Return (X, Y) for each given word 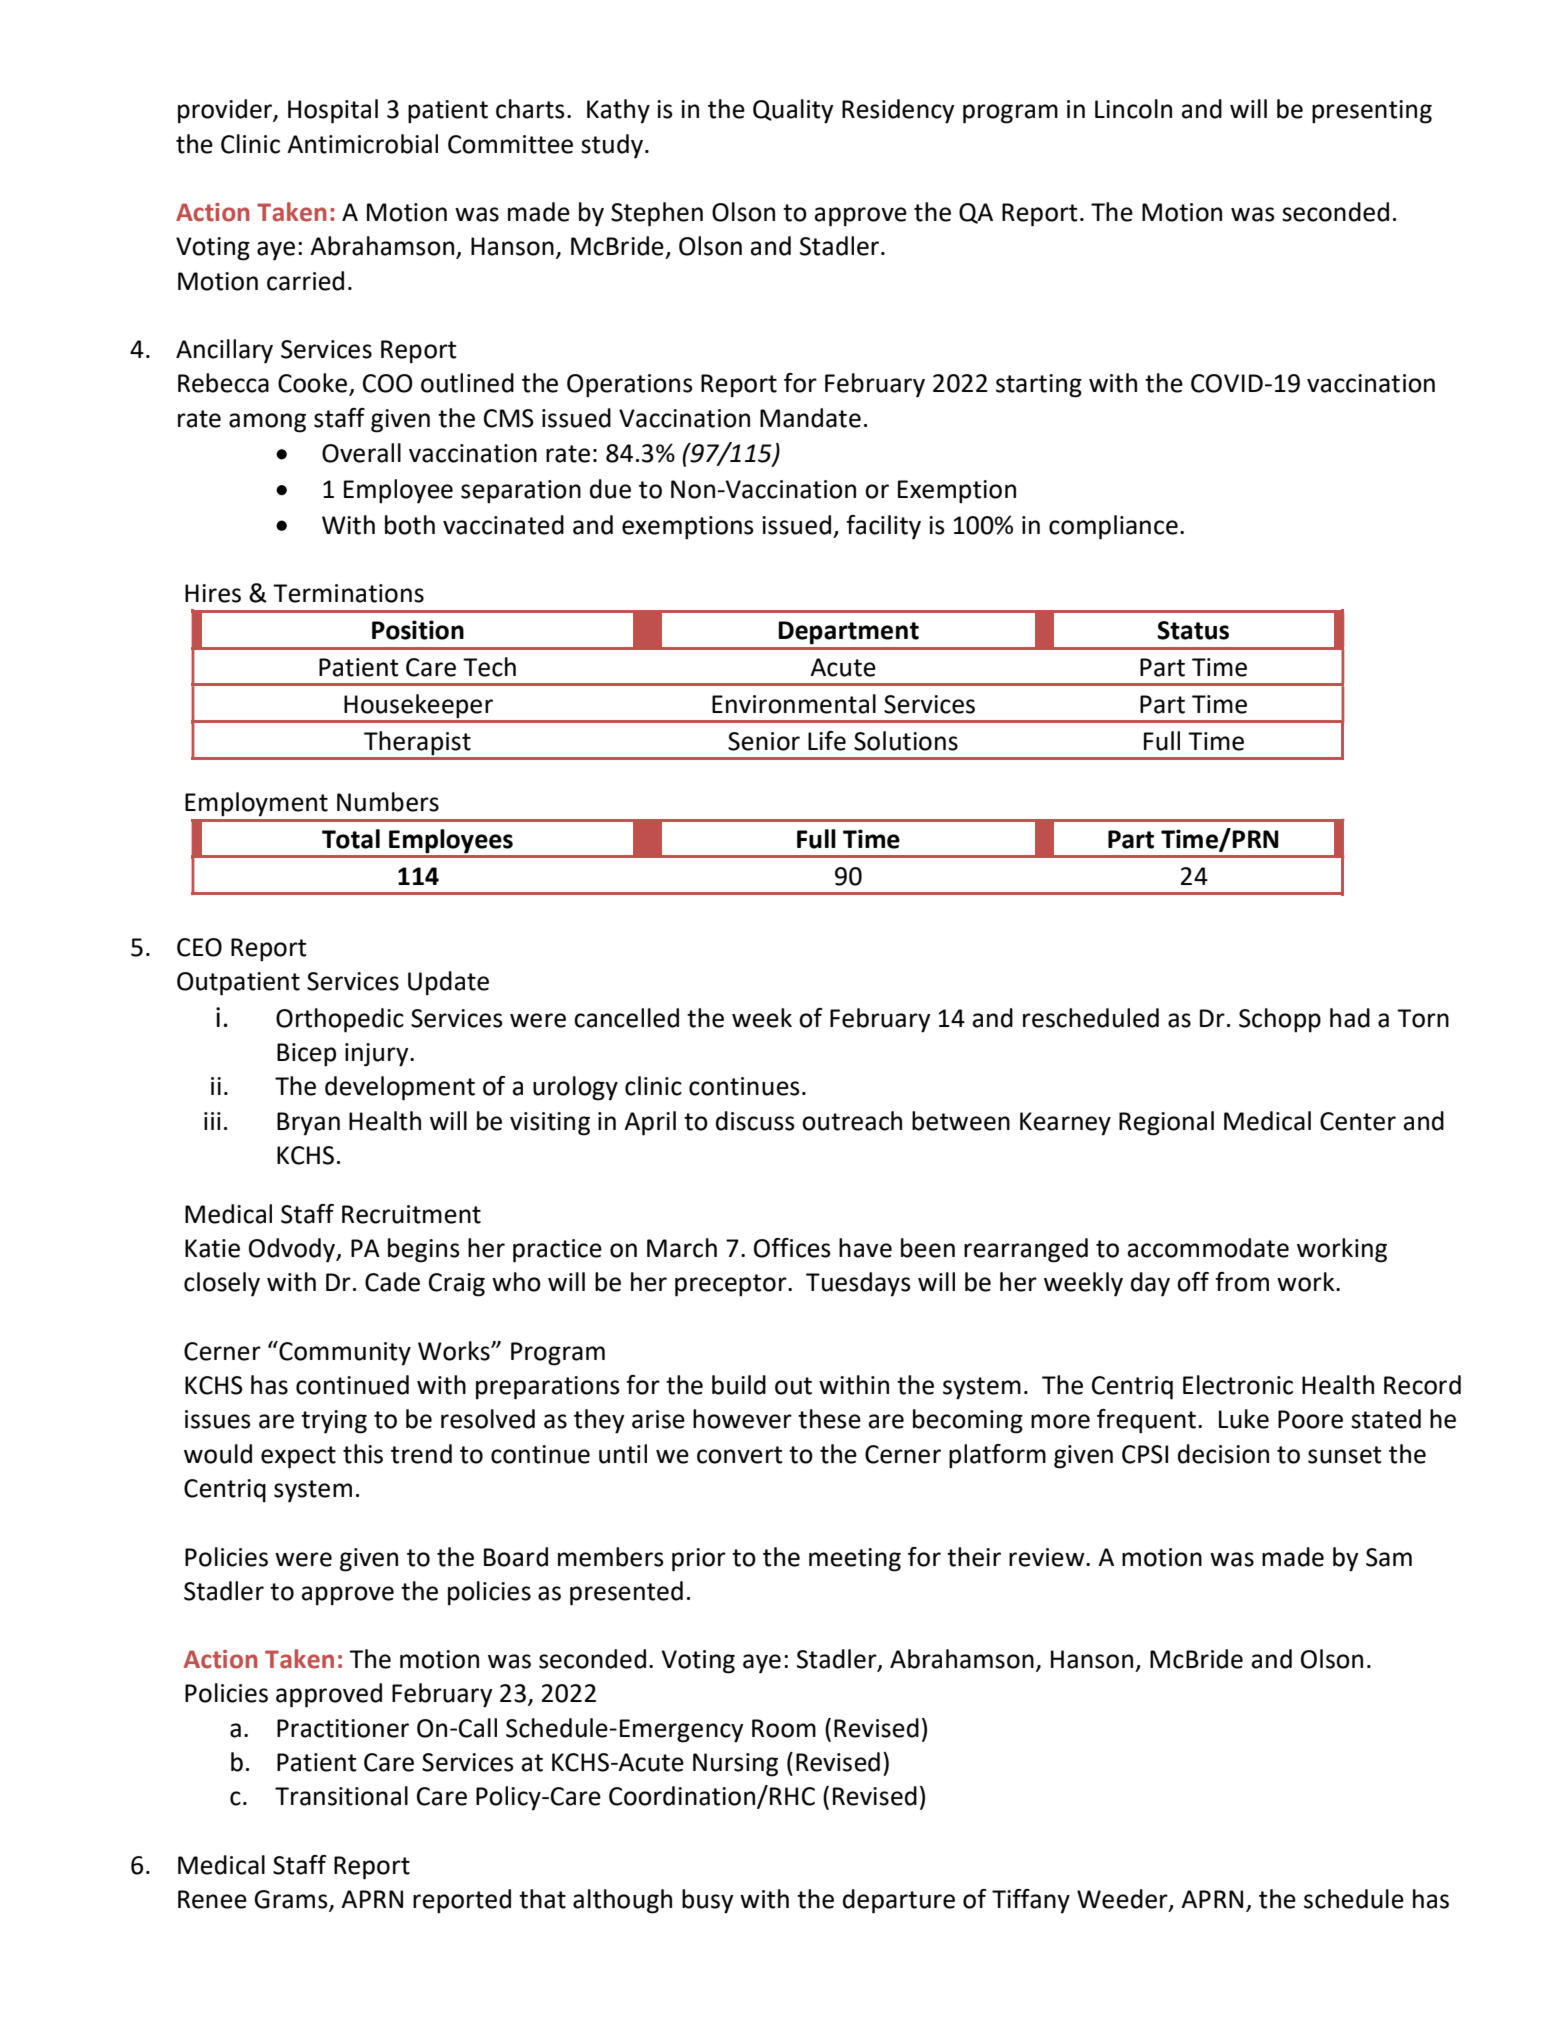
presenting (1372, 112)
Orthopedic (340, 1020)
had (1350, 1018)
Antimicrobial (362, 144)
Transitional (341, 1796)
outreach (852, 1121)
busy (707, 1901)
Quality (793, 111)
